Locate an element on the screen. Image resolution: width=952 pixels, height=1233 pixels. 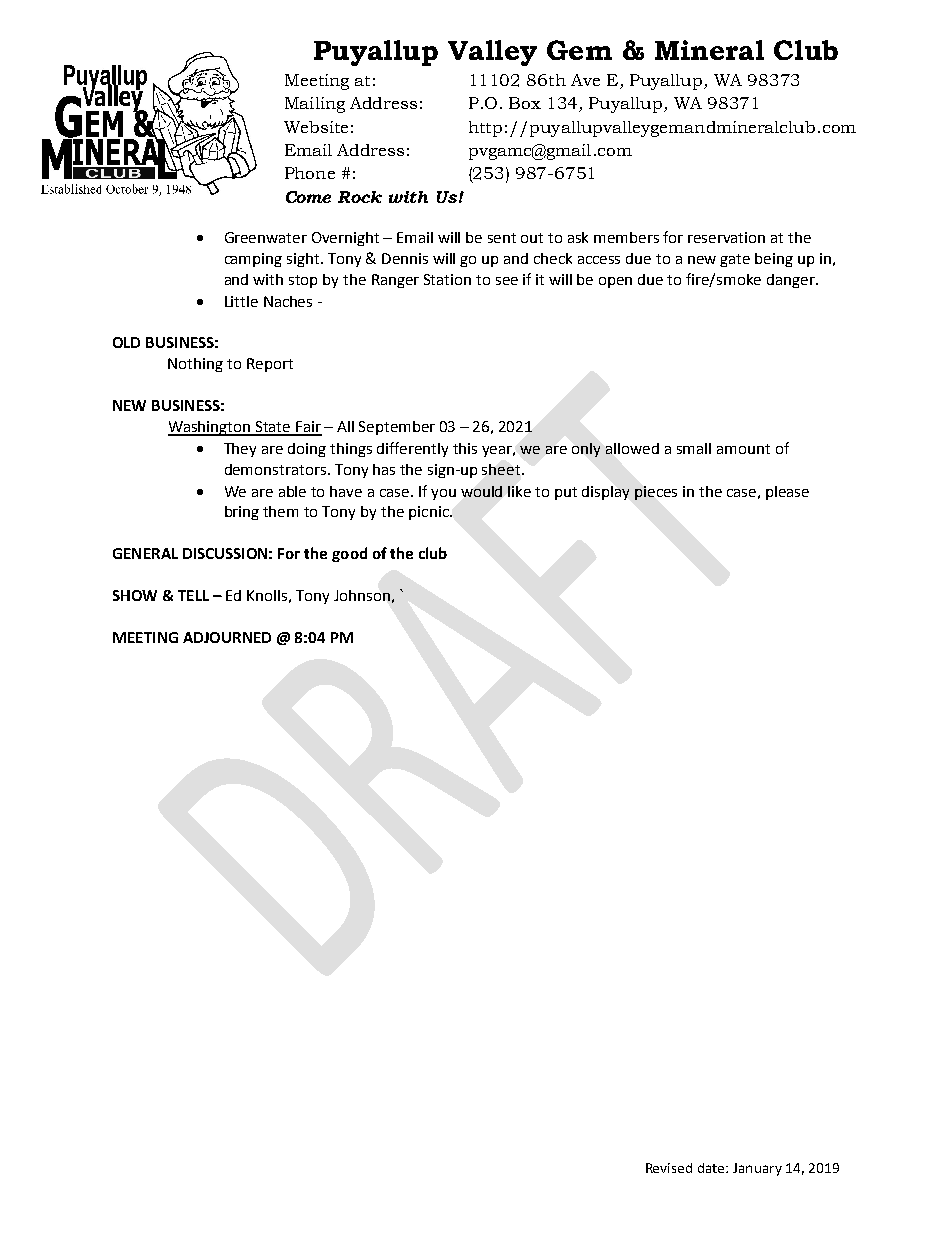
reservation is located at coordinates (726, 237).
